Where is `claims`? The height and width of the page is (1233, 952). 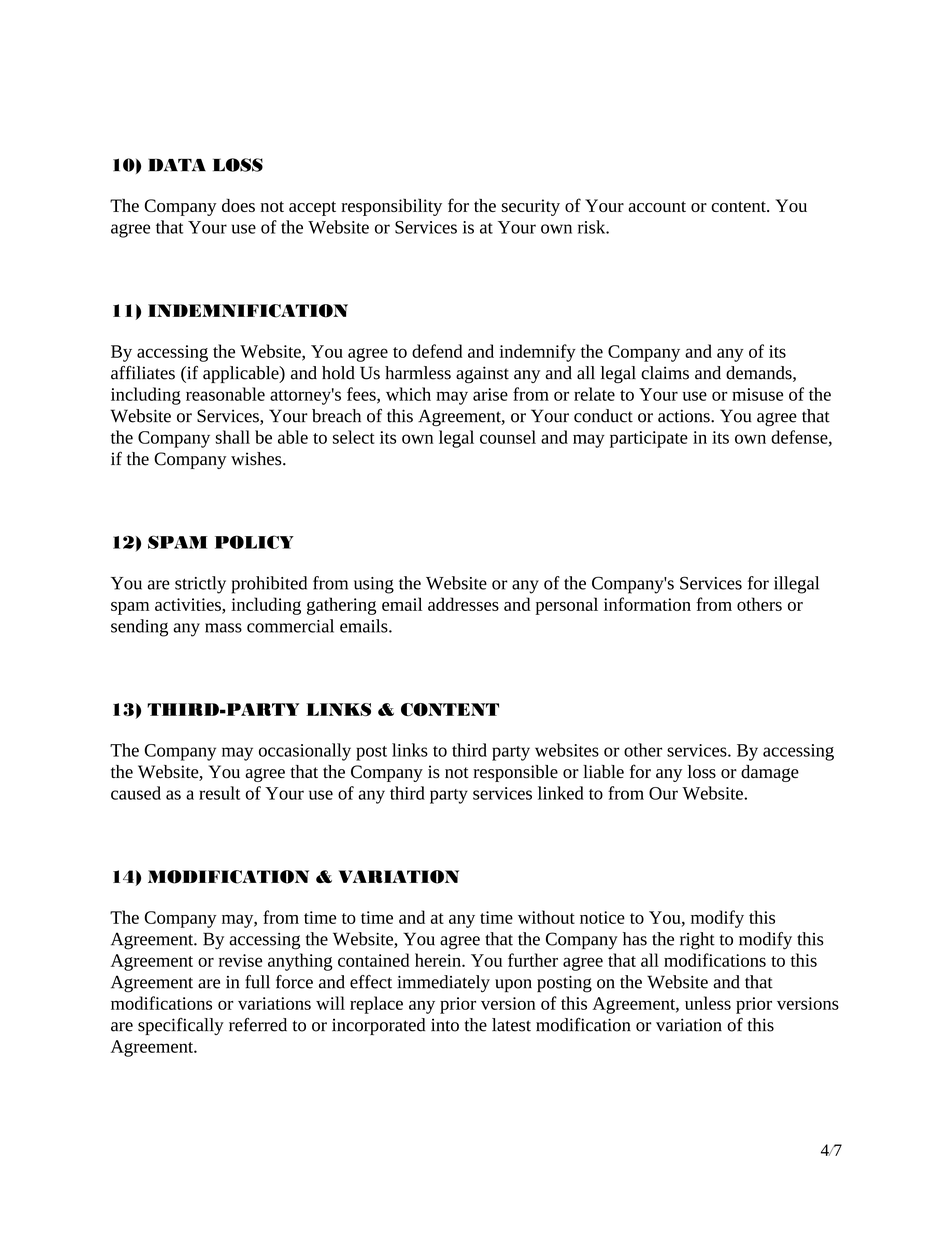 claims is located at coordinates (665, 373).
